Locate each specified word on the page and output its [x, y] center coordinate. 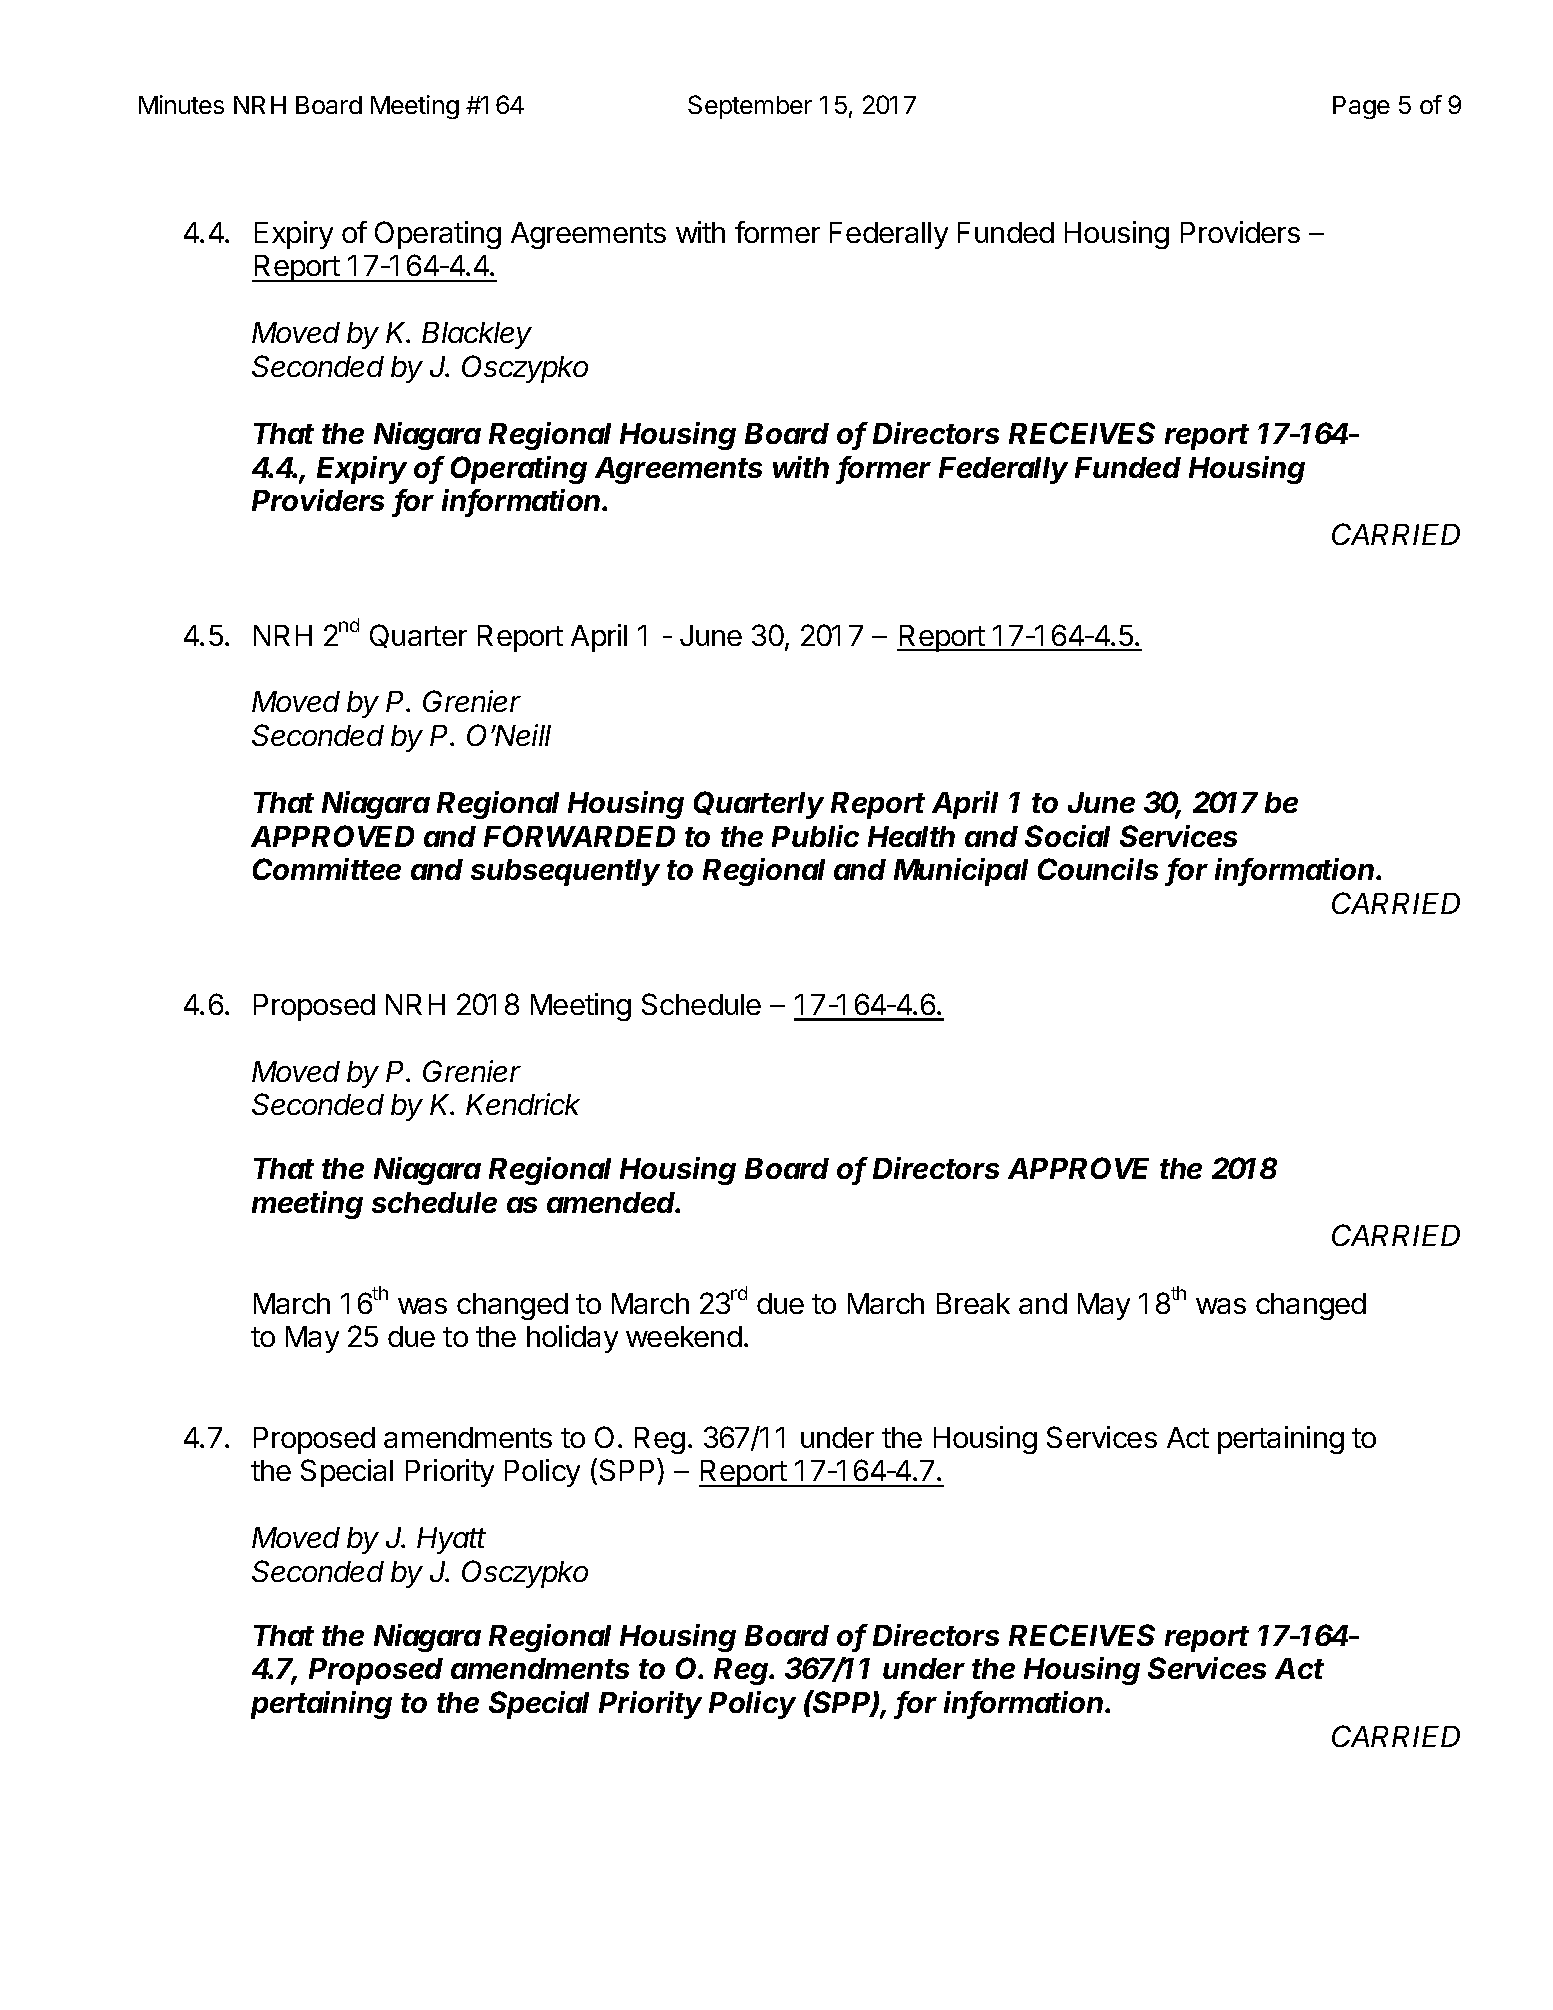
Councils [1098, 869]
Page [1361, 107]
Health [911, 836]
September [750, 107]
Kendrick [523, 1104]
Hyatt [451, 1540]
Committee [327, 869]
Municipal [961, 872]
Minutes [181, 104]
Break [973, 1303]
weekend [684, 1336]
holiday [572, 1339]
